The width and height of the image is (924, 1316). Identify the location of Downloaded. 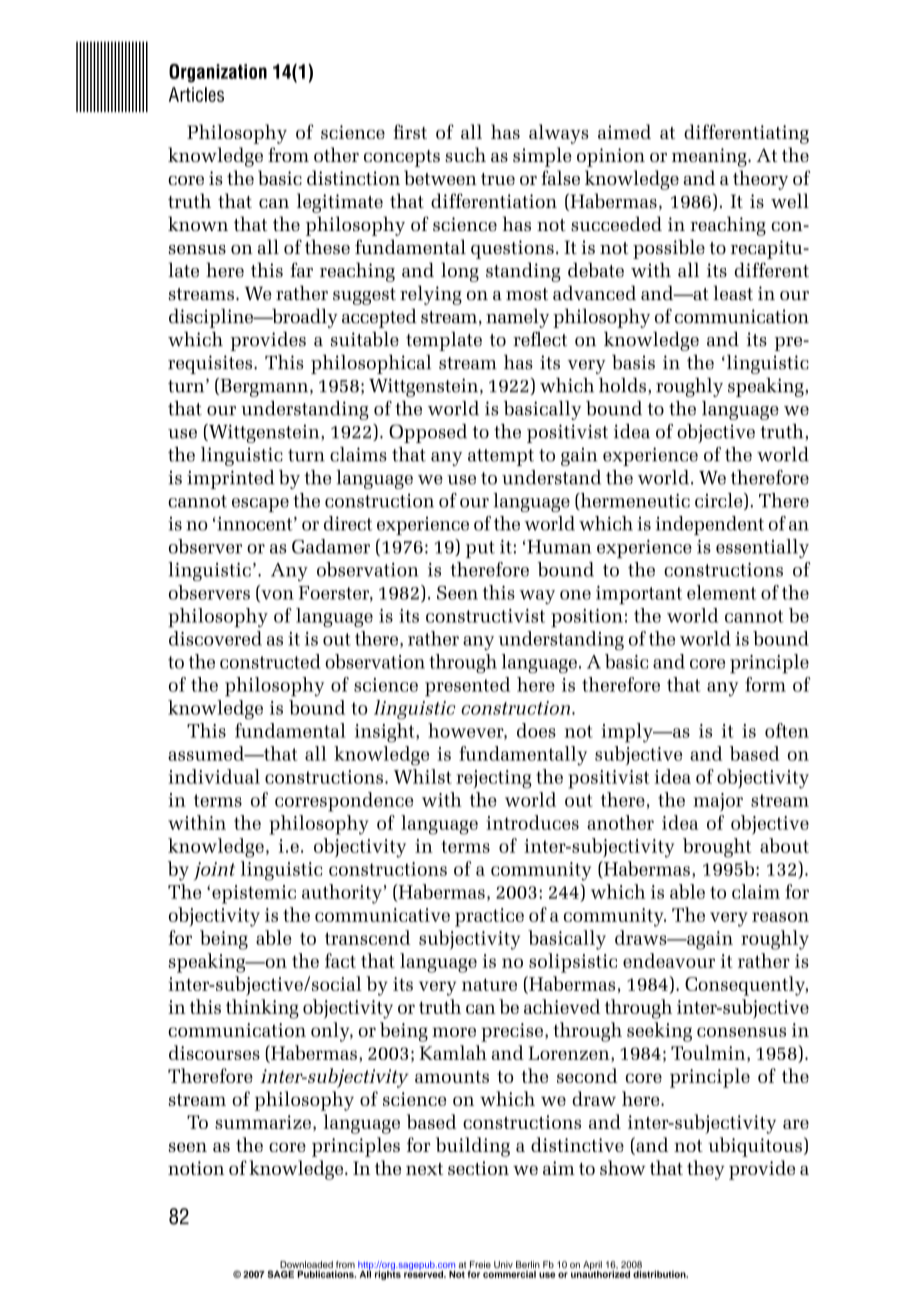
(306, 1264).
